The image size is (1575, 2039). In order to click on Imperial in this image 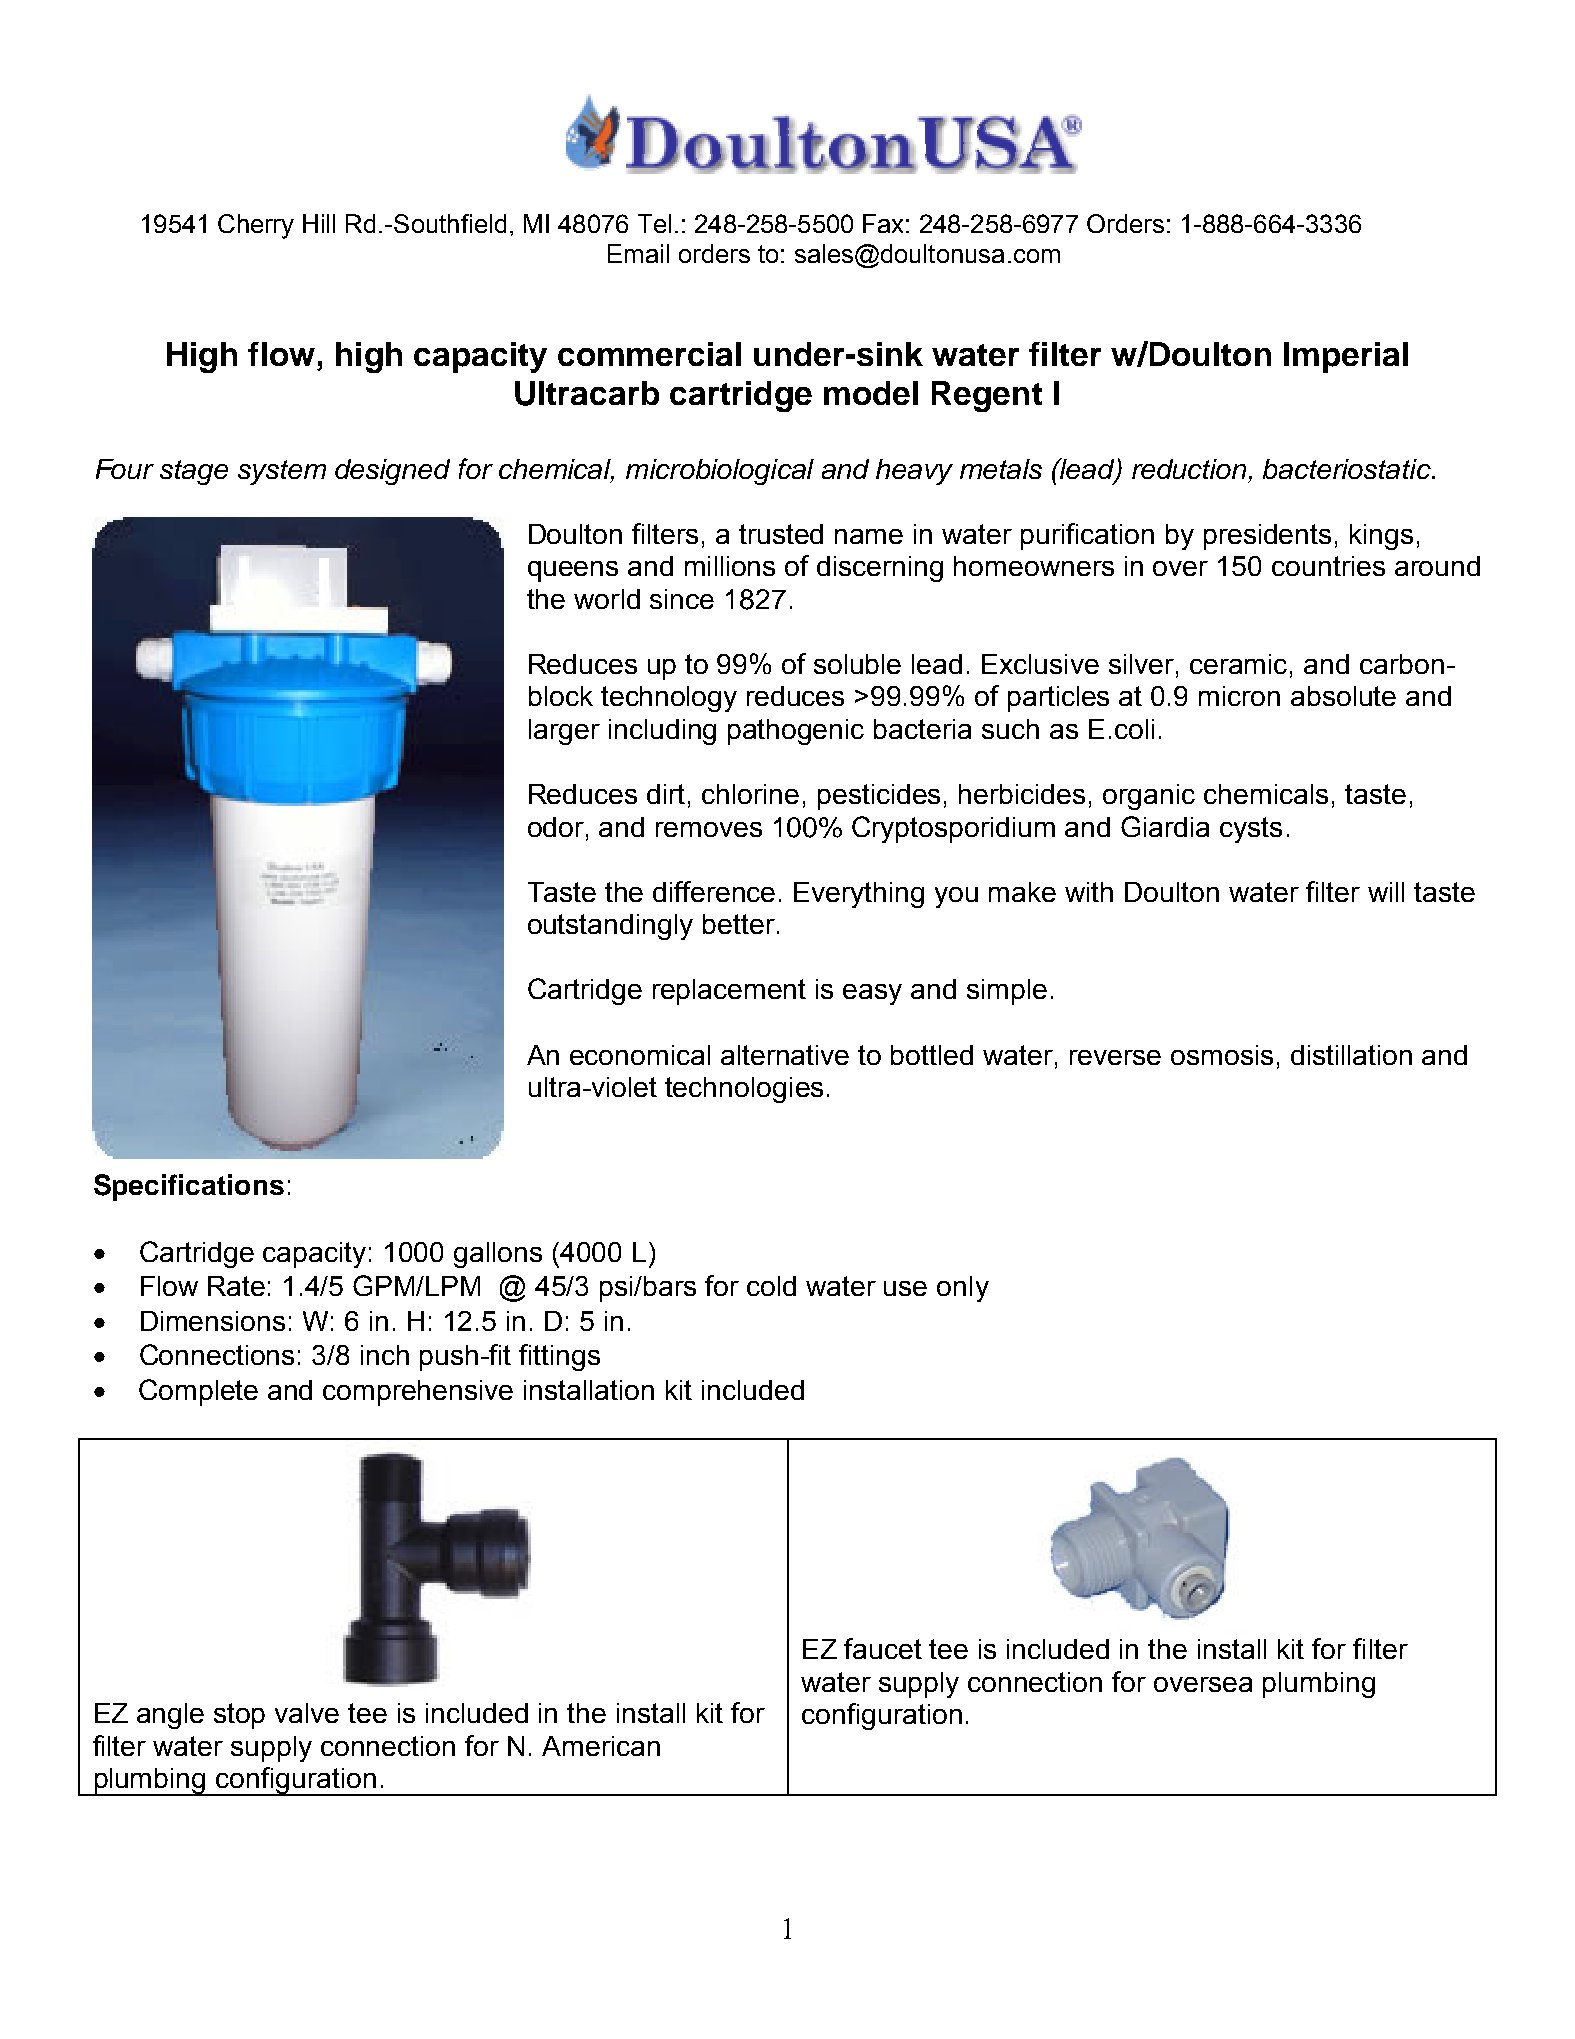, I will do `click(1346, 357)`.
